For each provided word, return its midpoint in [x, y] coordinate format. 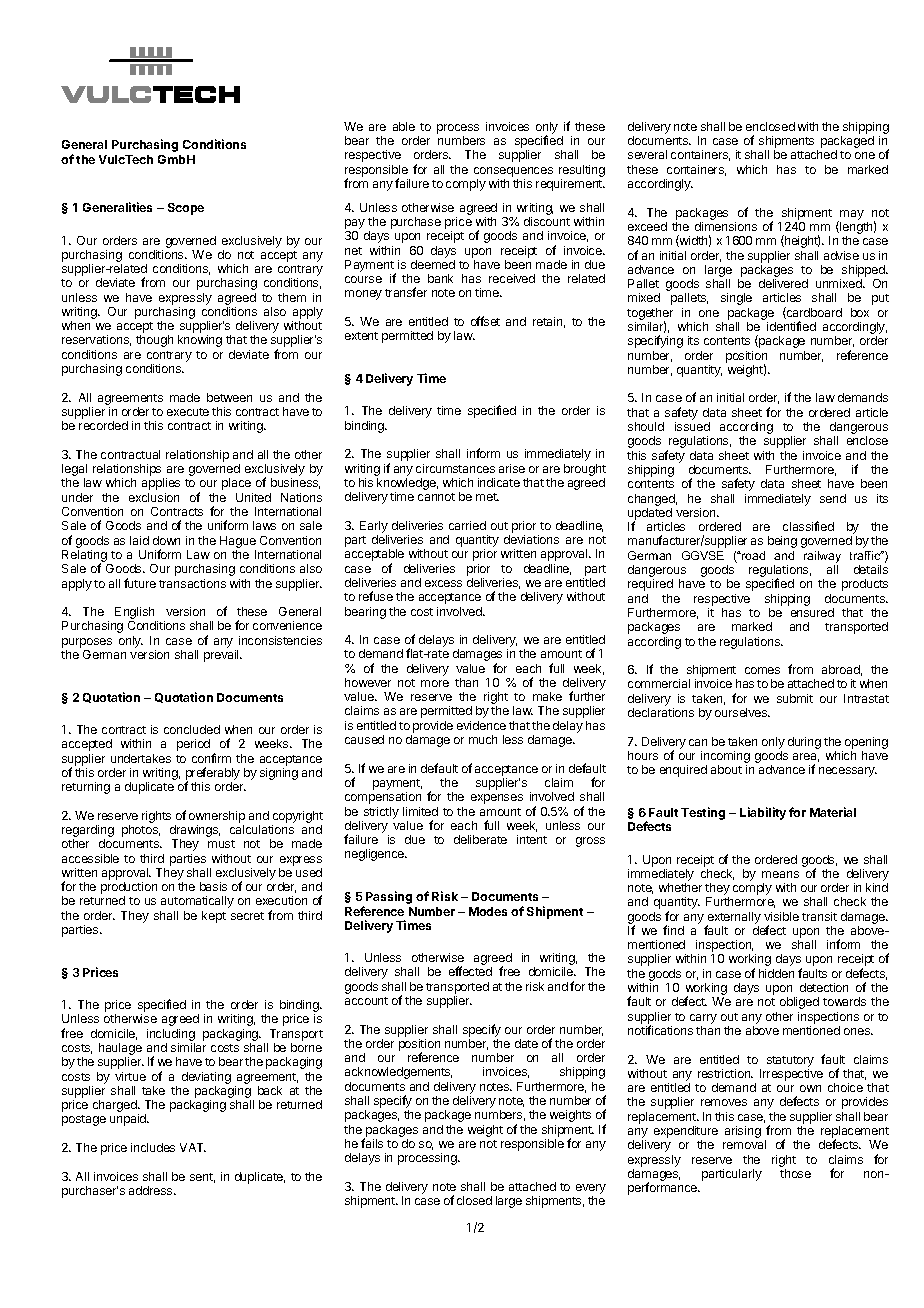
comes [762, 670]
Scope [186, 209]
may [851, 216]
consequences [513, 172]
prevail [222, 656]
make [547, 696]
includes [153, 1147]
